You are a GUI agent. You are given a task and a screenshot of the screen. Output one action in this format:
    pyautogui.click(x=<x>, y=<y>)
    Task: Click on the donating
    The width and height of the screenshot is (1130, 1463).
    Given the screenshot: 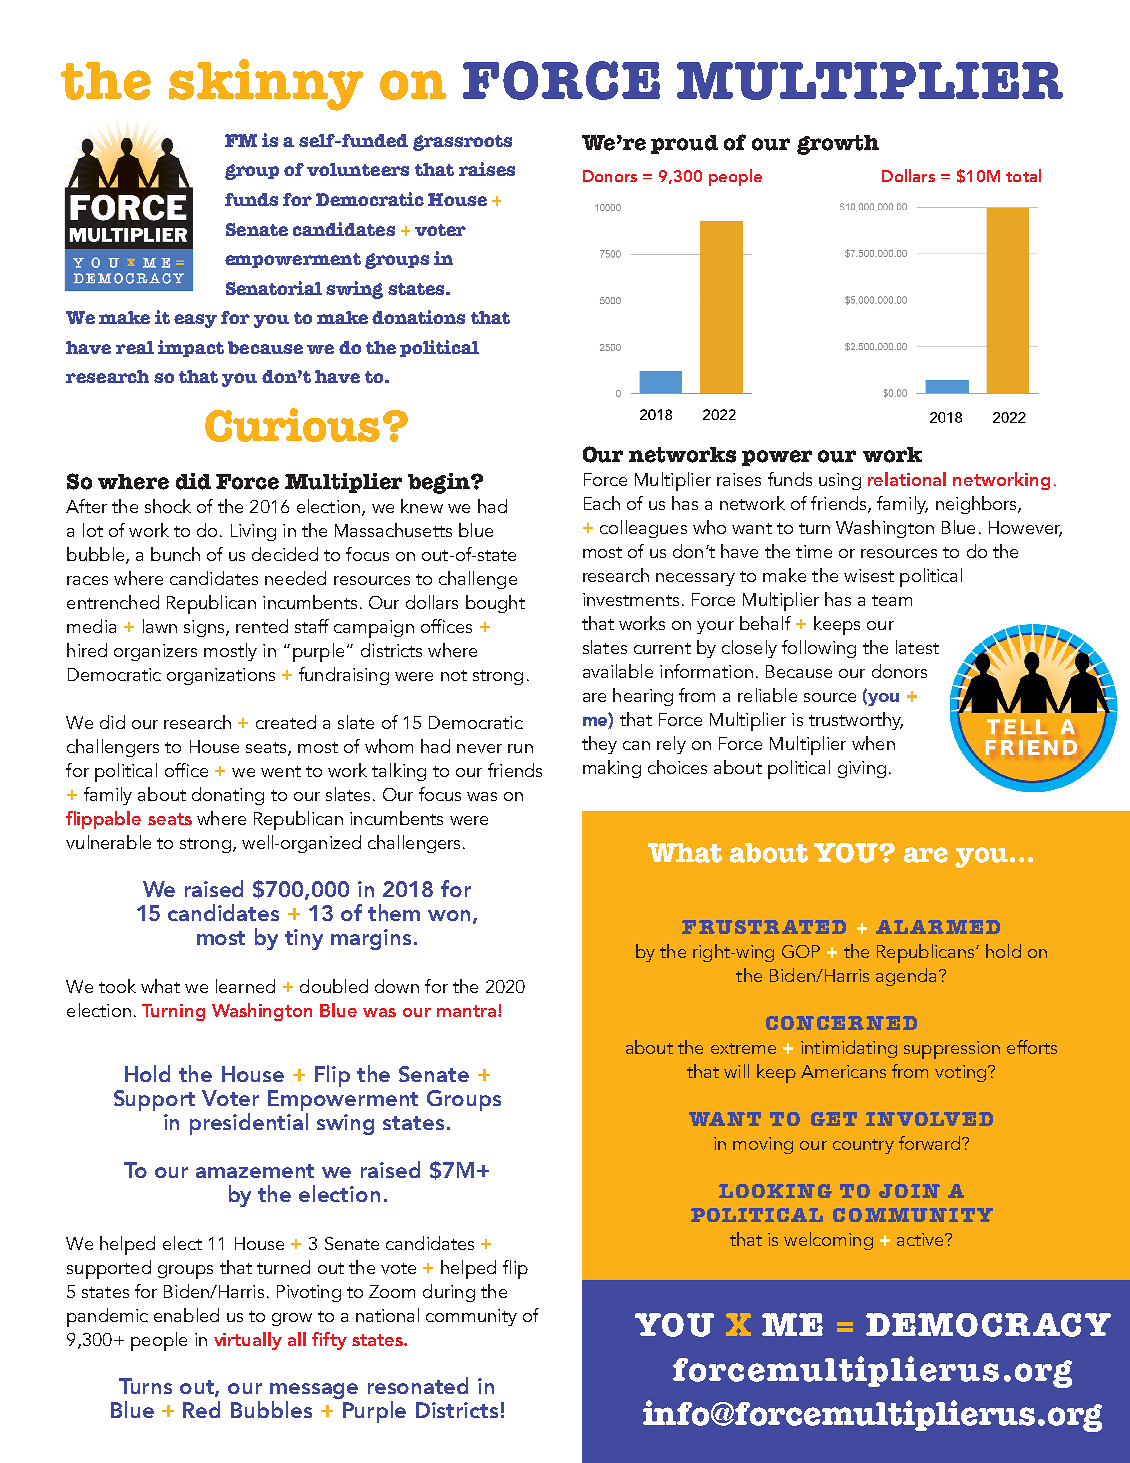 What is the action you would take?
    pyautogui.click(x=228, y=796)
